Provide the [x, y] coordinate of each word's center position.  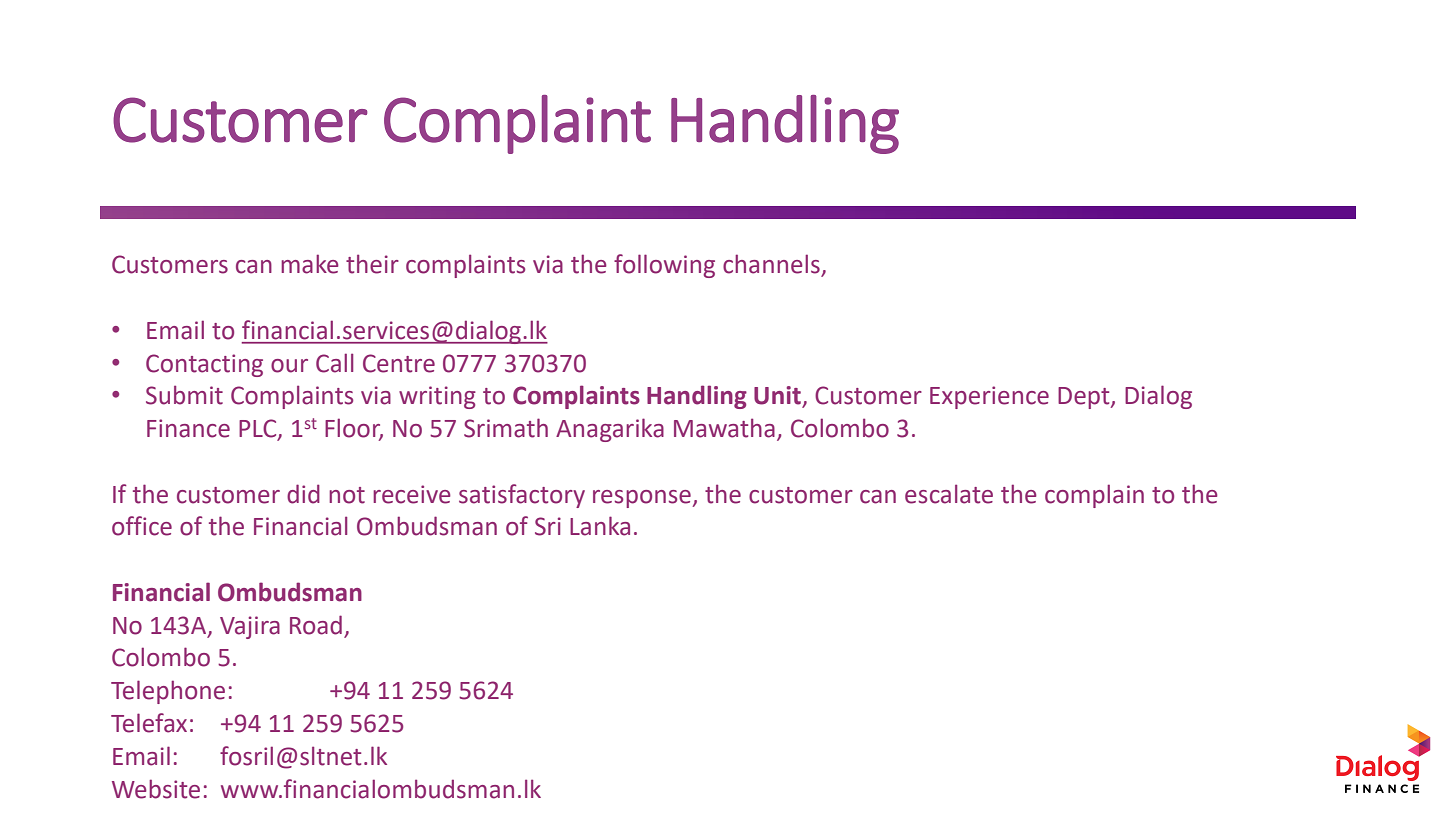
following [664, 266]
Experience [989, 397]
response [643, 499]
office [142, 526]
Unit [778, 396]
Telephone [168, 692]
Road [316, 625]
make [310, 264]
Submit [184, 395]
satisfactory [522, 496]
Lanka [600, 526]
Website [156, 789]
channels [772, 265]
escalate [949, 494]
